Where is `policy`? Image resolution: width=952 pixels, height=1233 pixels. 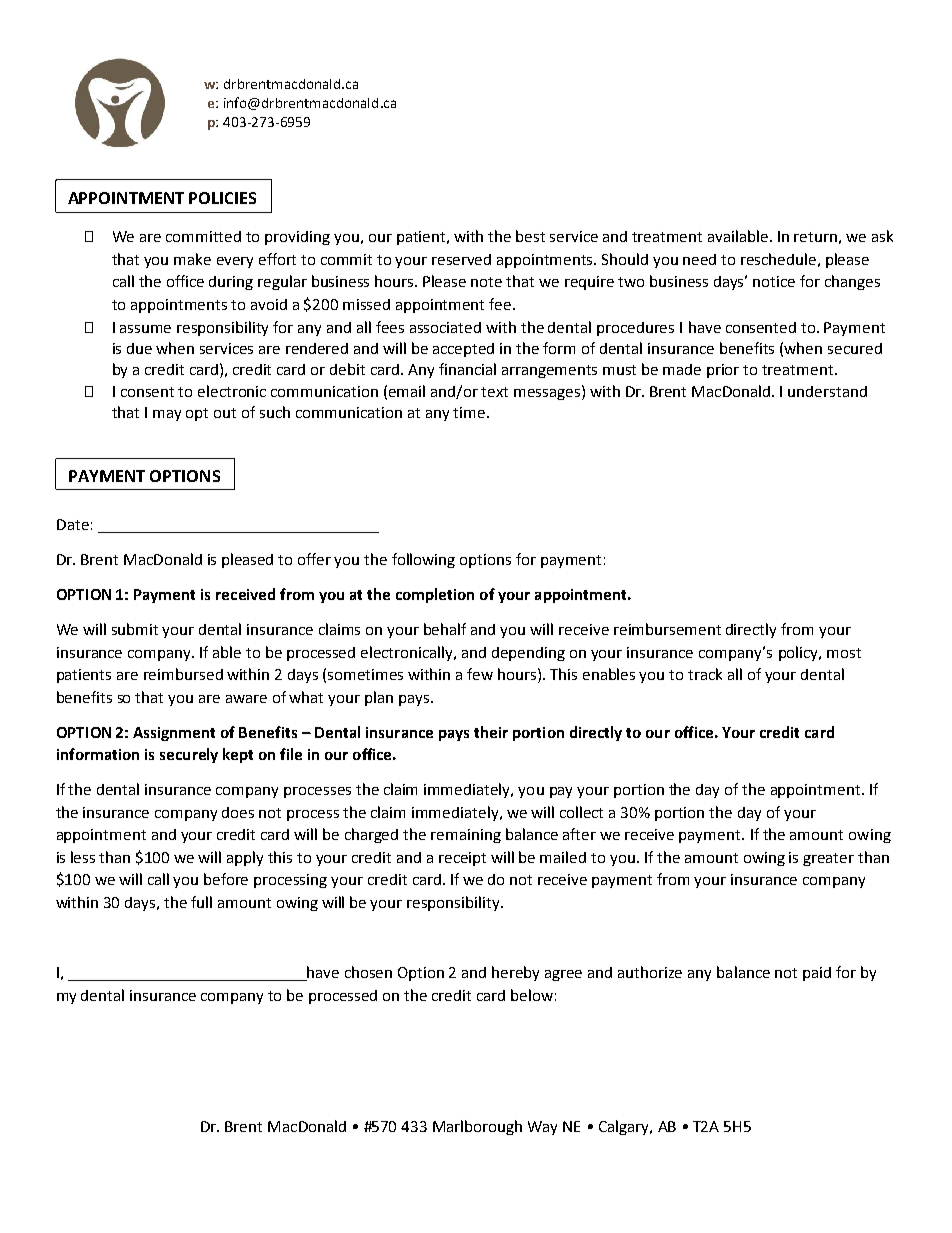
policy is located at coordinates (799, 653).
